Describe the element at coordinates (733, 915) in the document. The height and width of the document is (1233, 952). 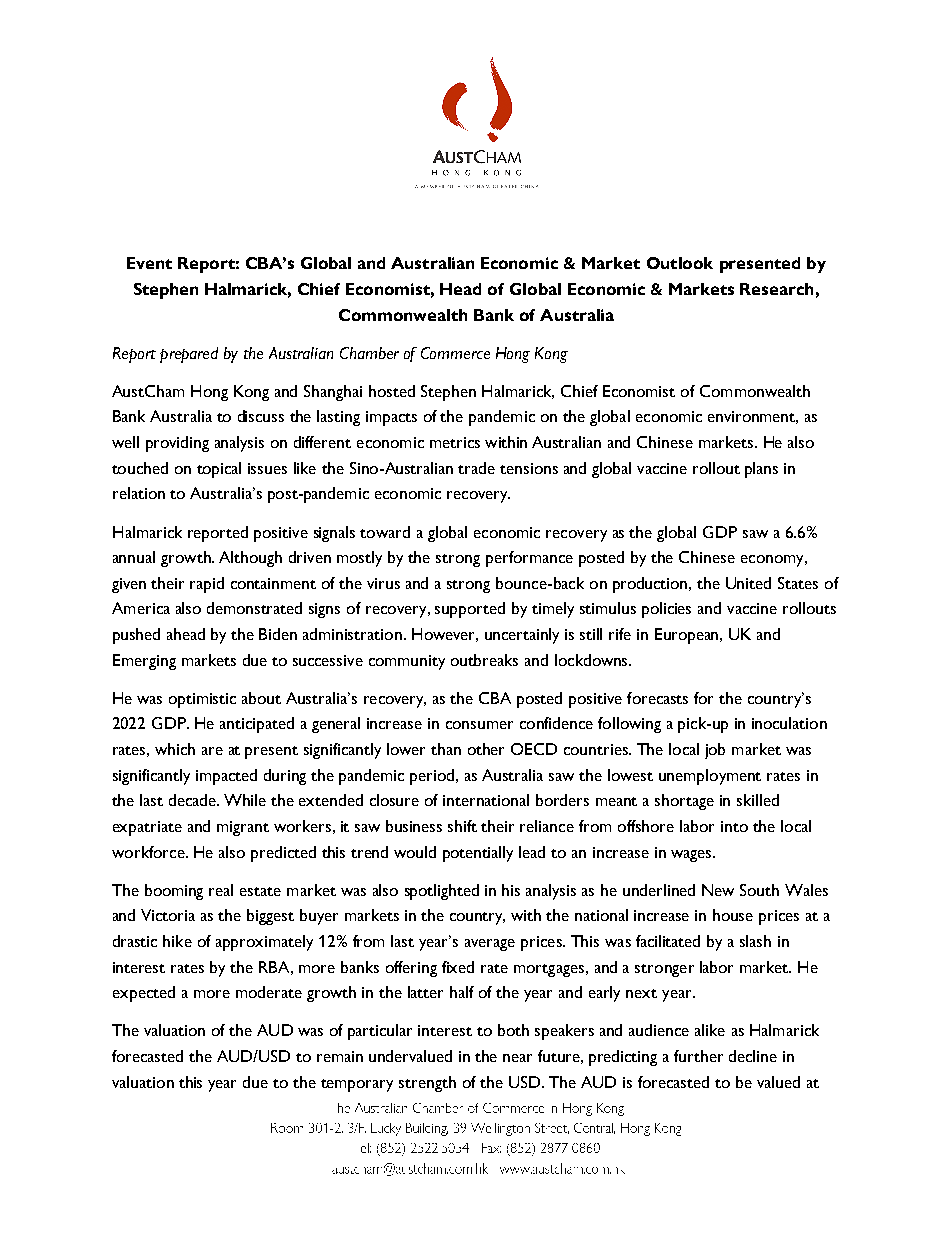
I see `house` at that location.
